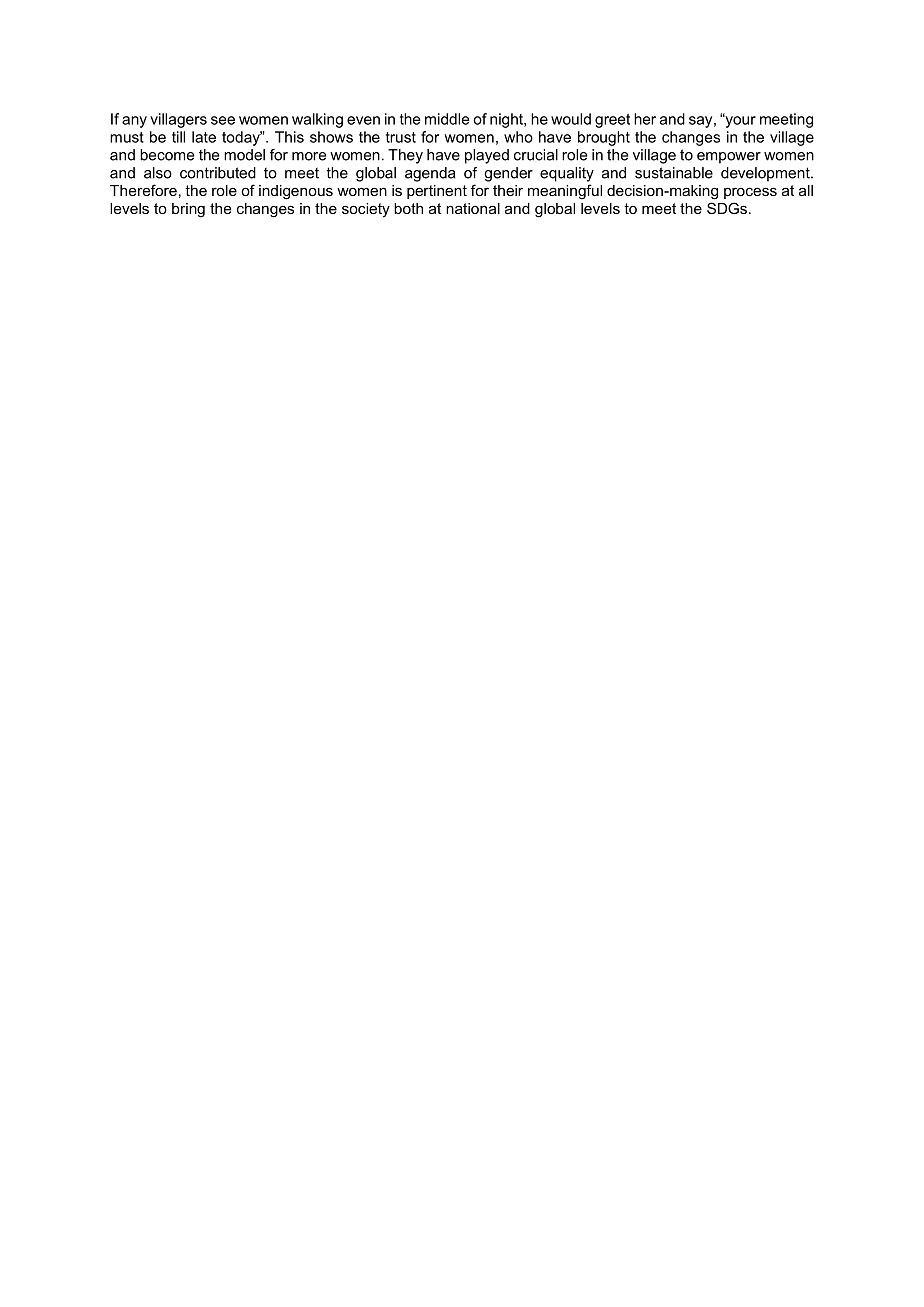 This document has height=1307, width=924. Describe the element at coordinates (750, 193) in the document. I see `process` at that location.
